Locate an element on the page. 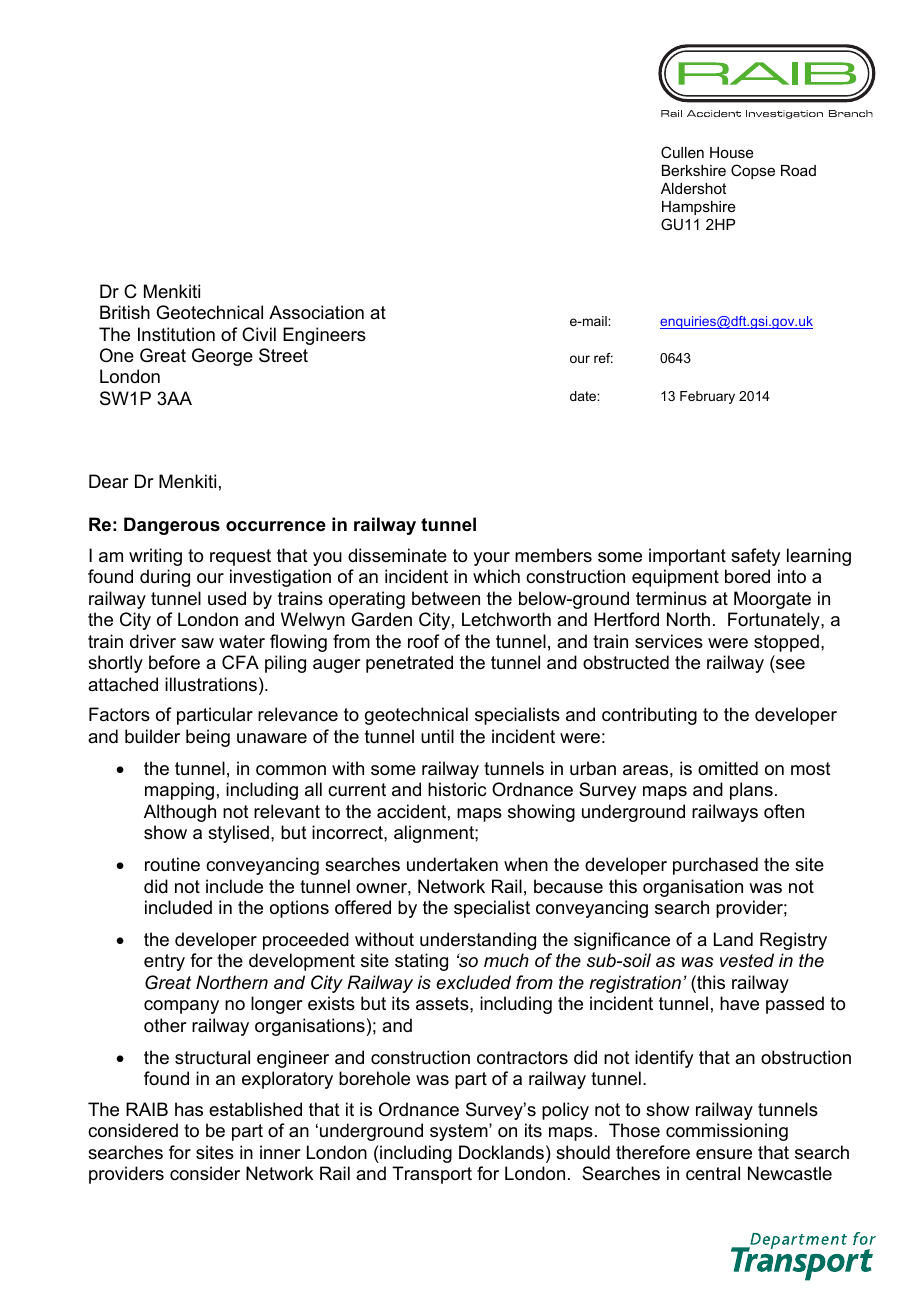 This page has height=1308, width=924. British is located at coordinates (125, 312).
